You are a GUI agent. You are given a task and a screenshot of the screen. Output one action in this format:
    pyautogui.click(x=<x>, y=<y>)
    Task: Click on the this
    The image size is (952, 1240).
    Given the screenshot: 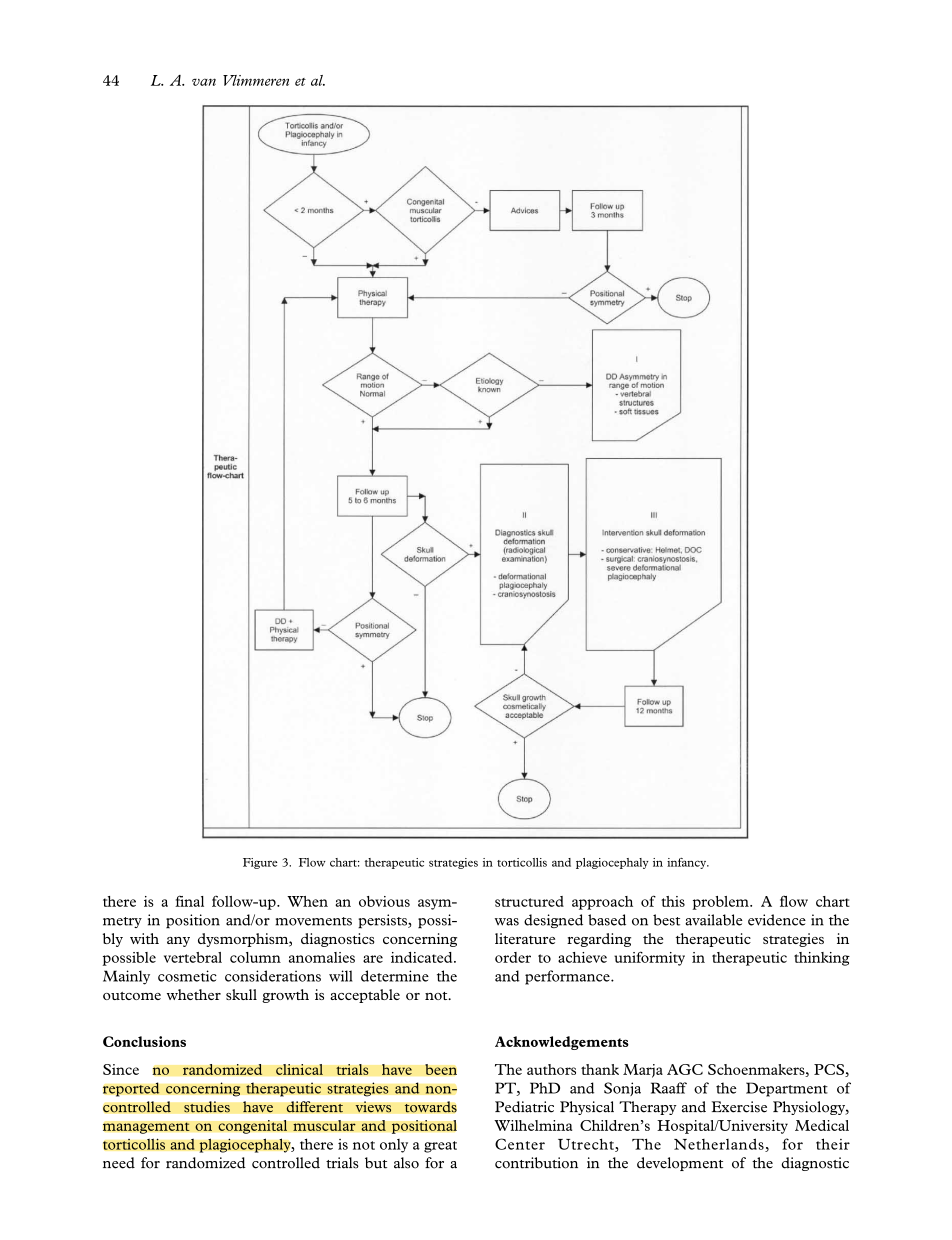 What is the action you would take?
    pyautogui.click(x=673, y=901)
